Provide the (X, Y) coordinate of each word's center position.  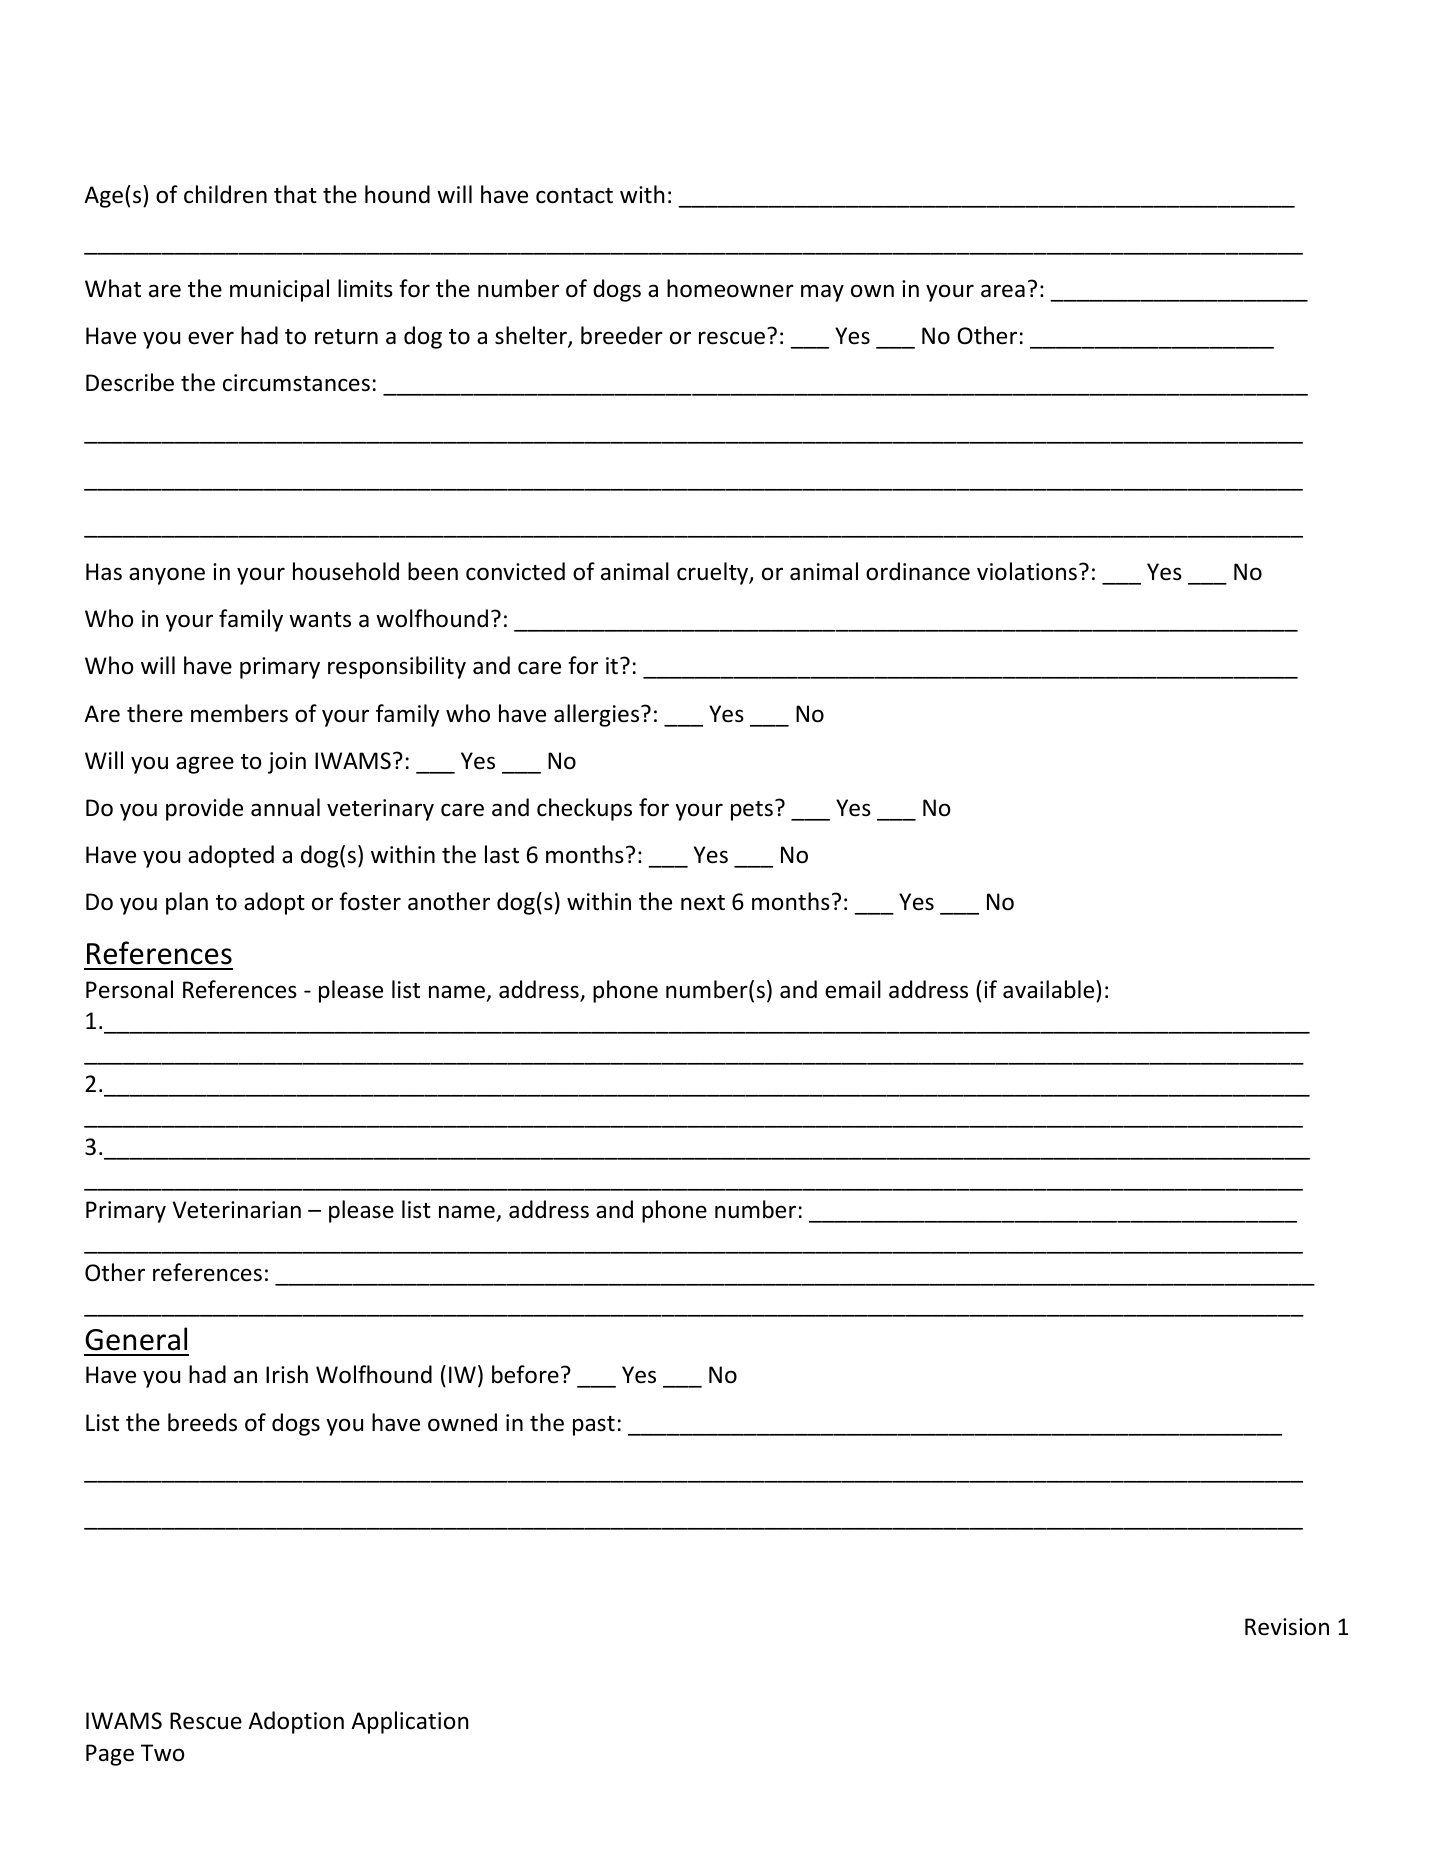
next (703, 903)
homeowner (730, 288)
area (1003, 291)
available (1050, 989)
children (225, 194)
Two (163, 1753)
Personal (129, 989)
